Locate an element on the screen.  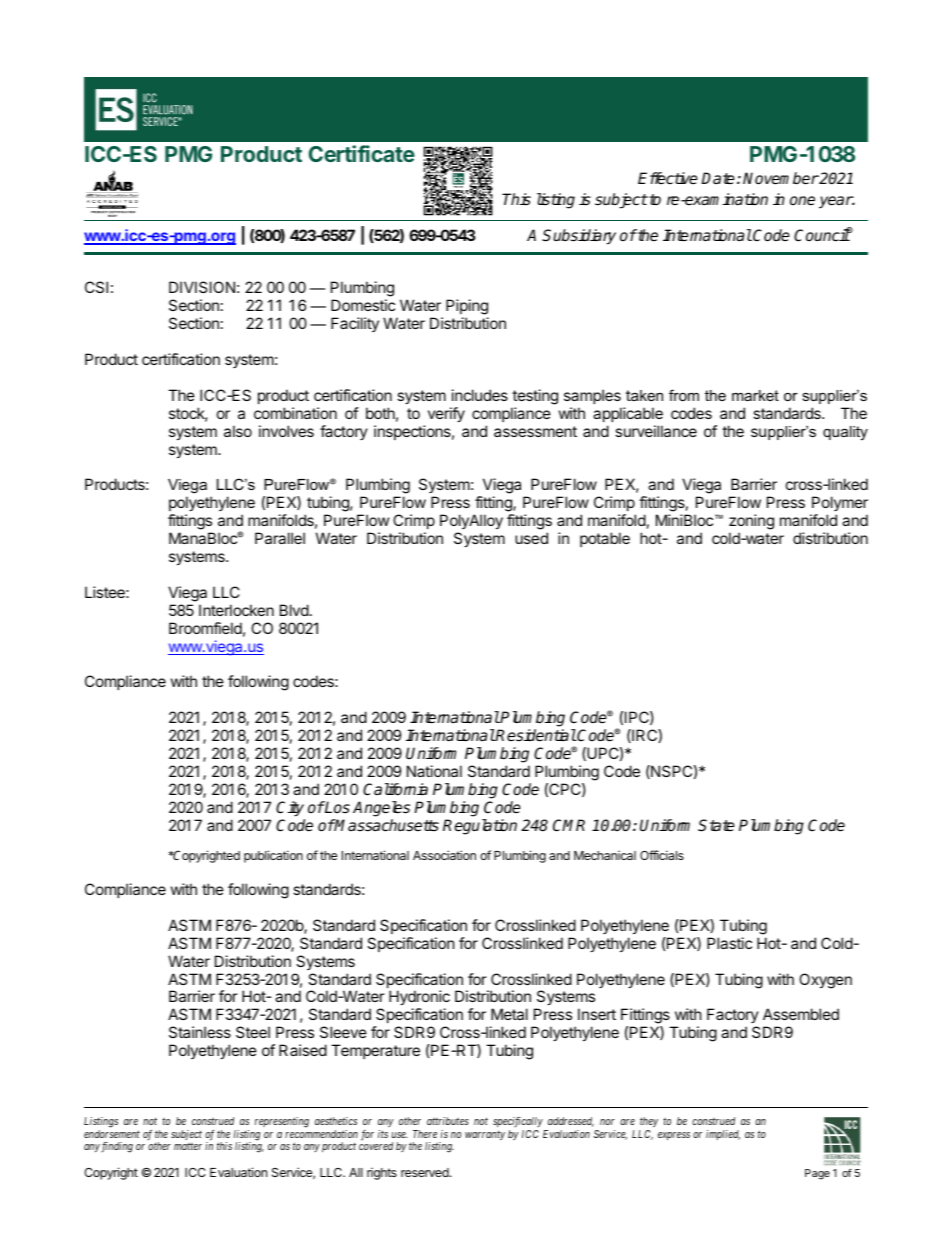
Plastic is located at coordinates (729, 943).
